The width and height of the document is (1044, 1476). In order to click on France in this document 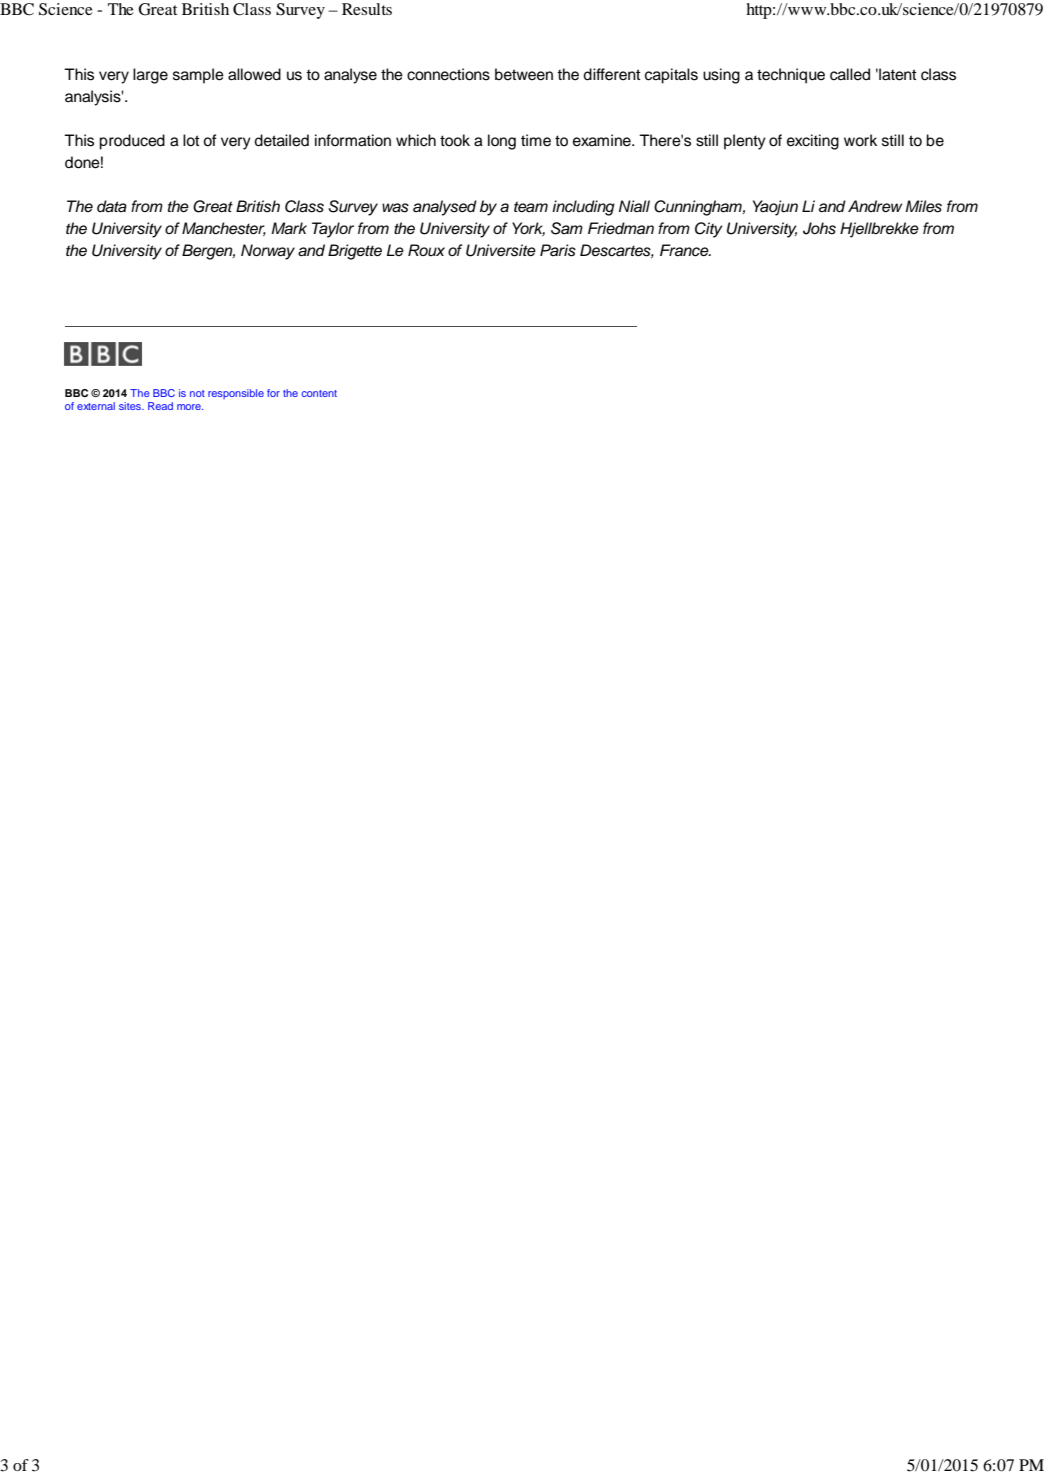, I will do `click(685, 250)`.
